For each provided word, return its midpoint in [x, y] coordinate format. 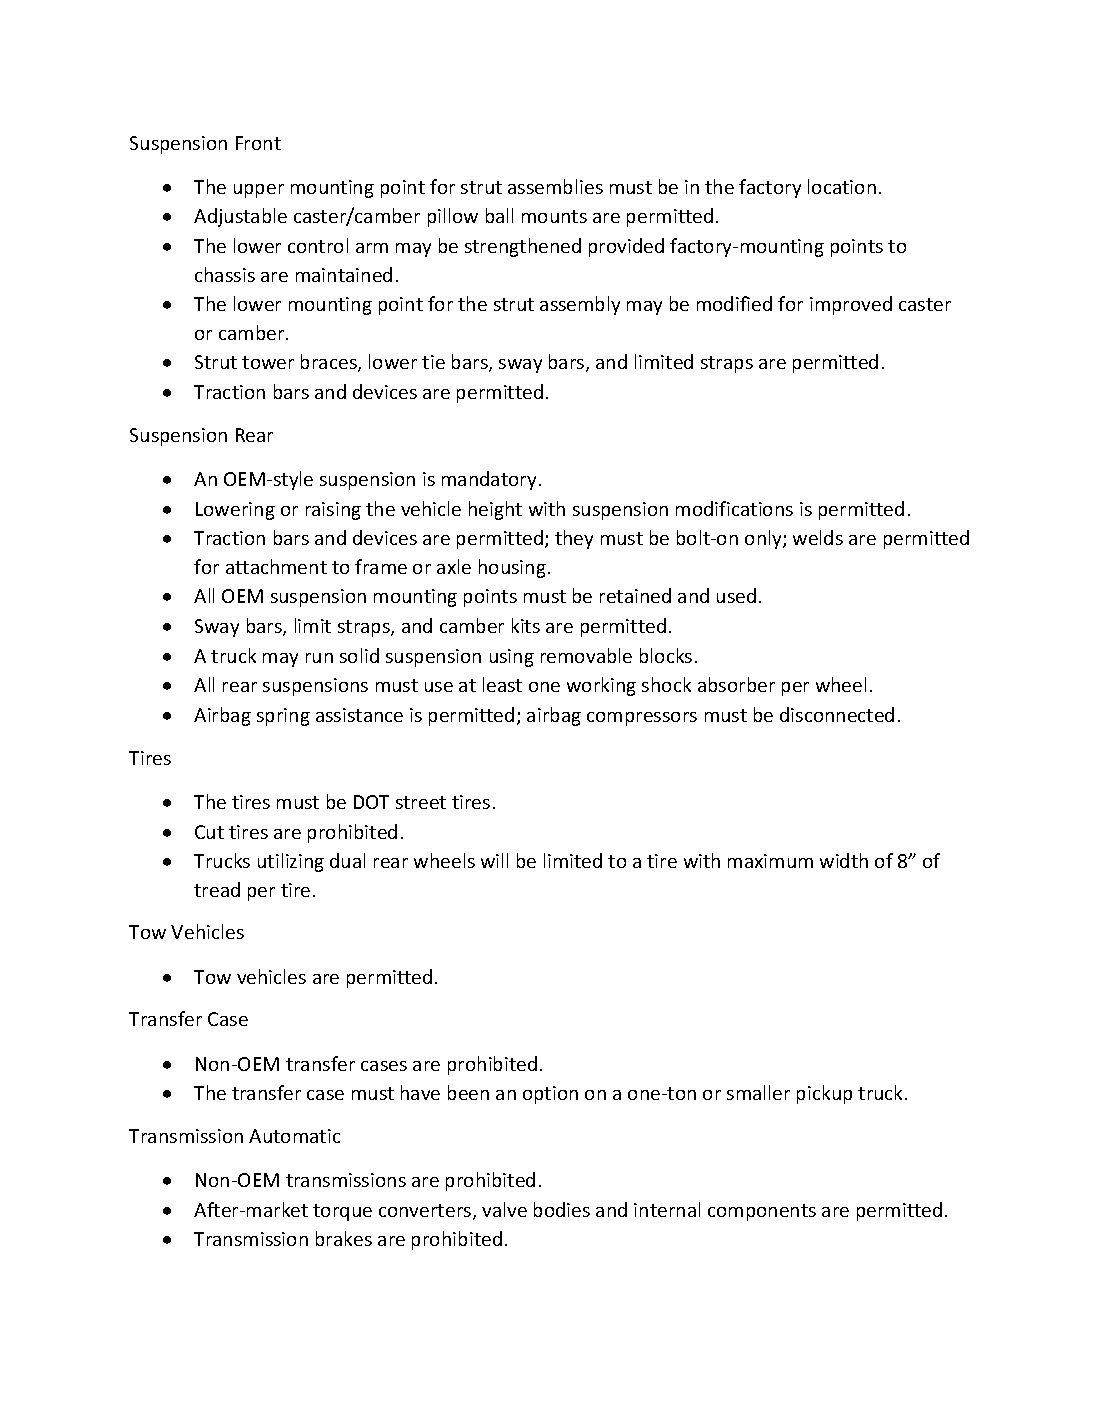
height [495, 510]
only [764, 539]
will [494, 860]
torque [342, 1212]
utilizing [291, 862]
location [842, 186]
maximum [770, 861]
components [762, 1212]
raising [333, 511]
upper [259, 191]
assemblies [555, 186]
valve [504, 1209]
